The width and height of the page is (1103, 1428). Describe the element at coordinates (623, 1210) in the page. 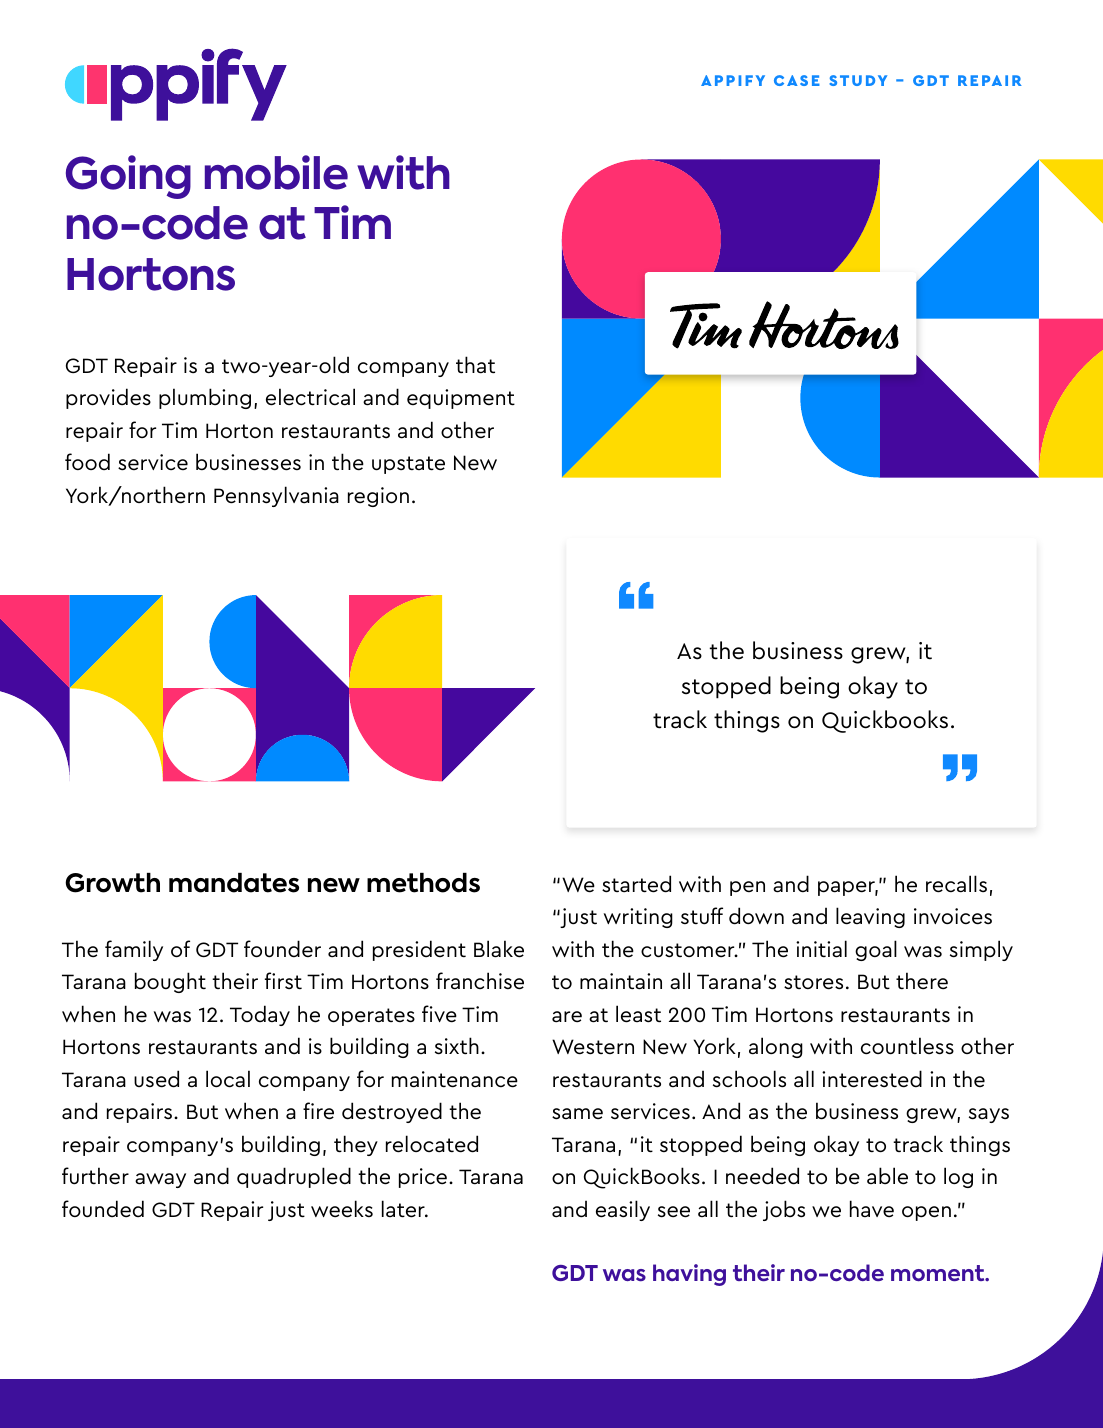

I see `easily` at that location.
